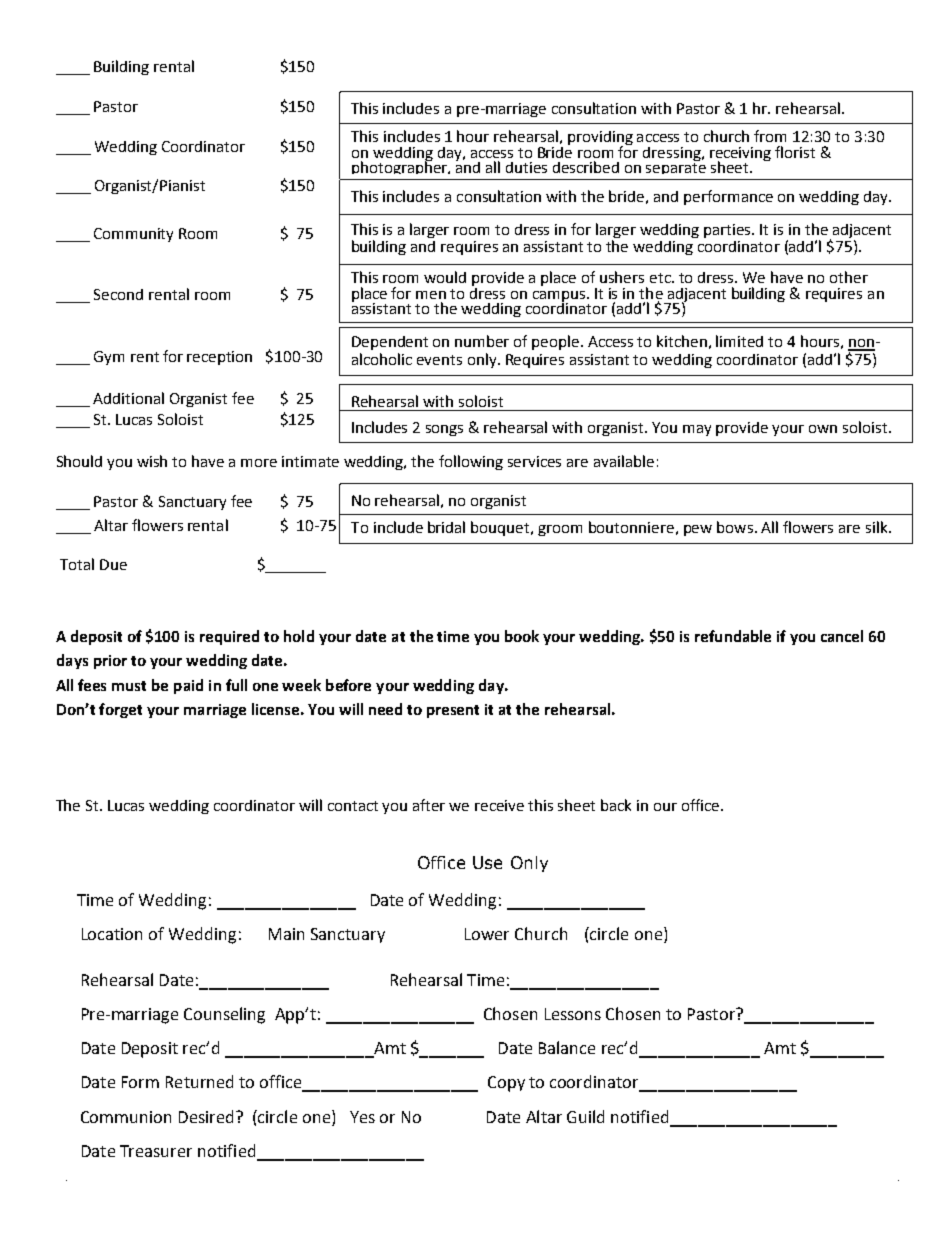 The width and height of the image is (952, 1233). I want to click on Desired, so click(206, 1116).
